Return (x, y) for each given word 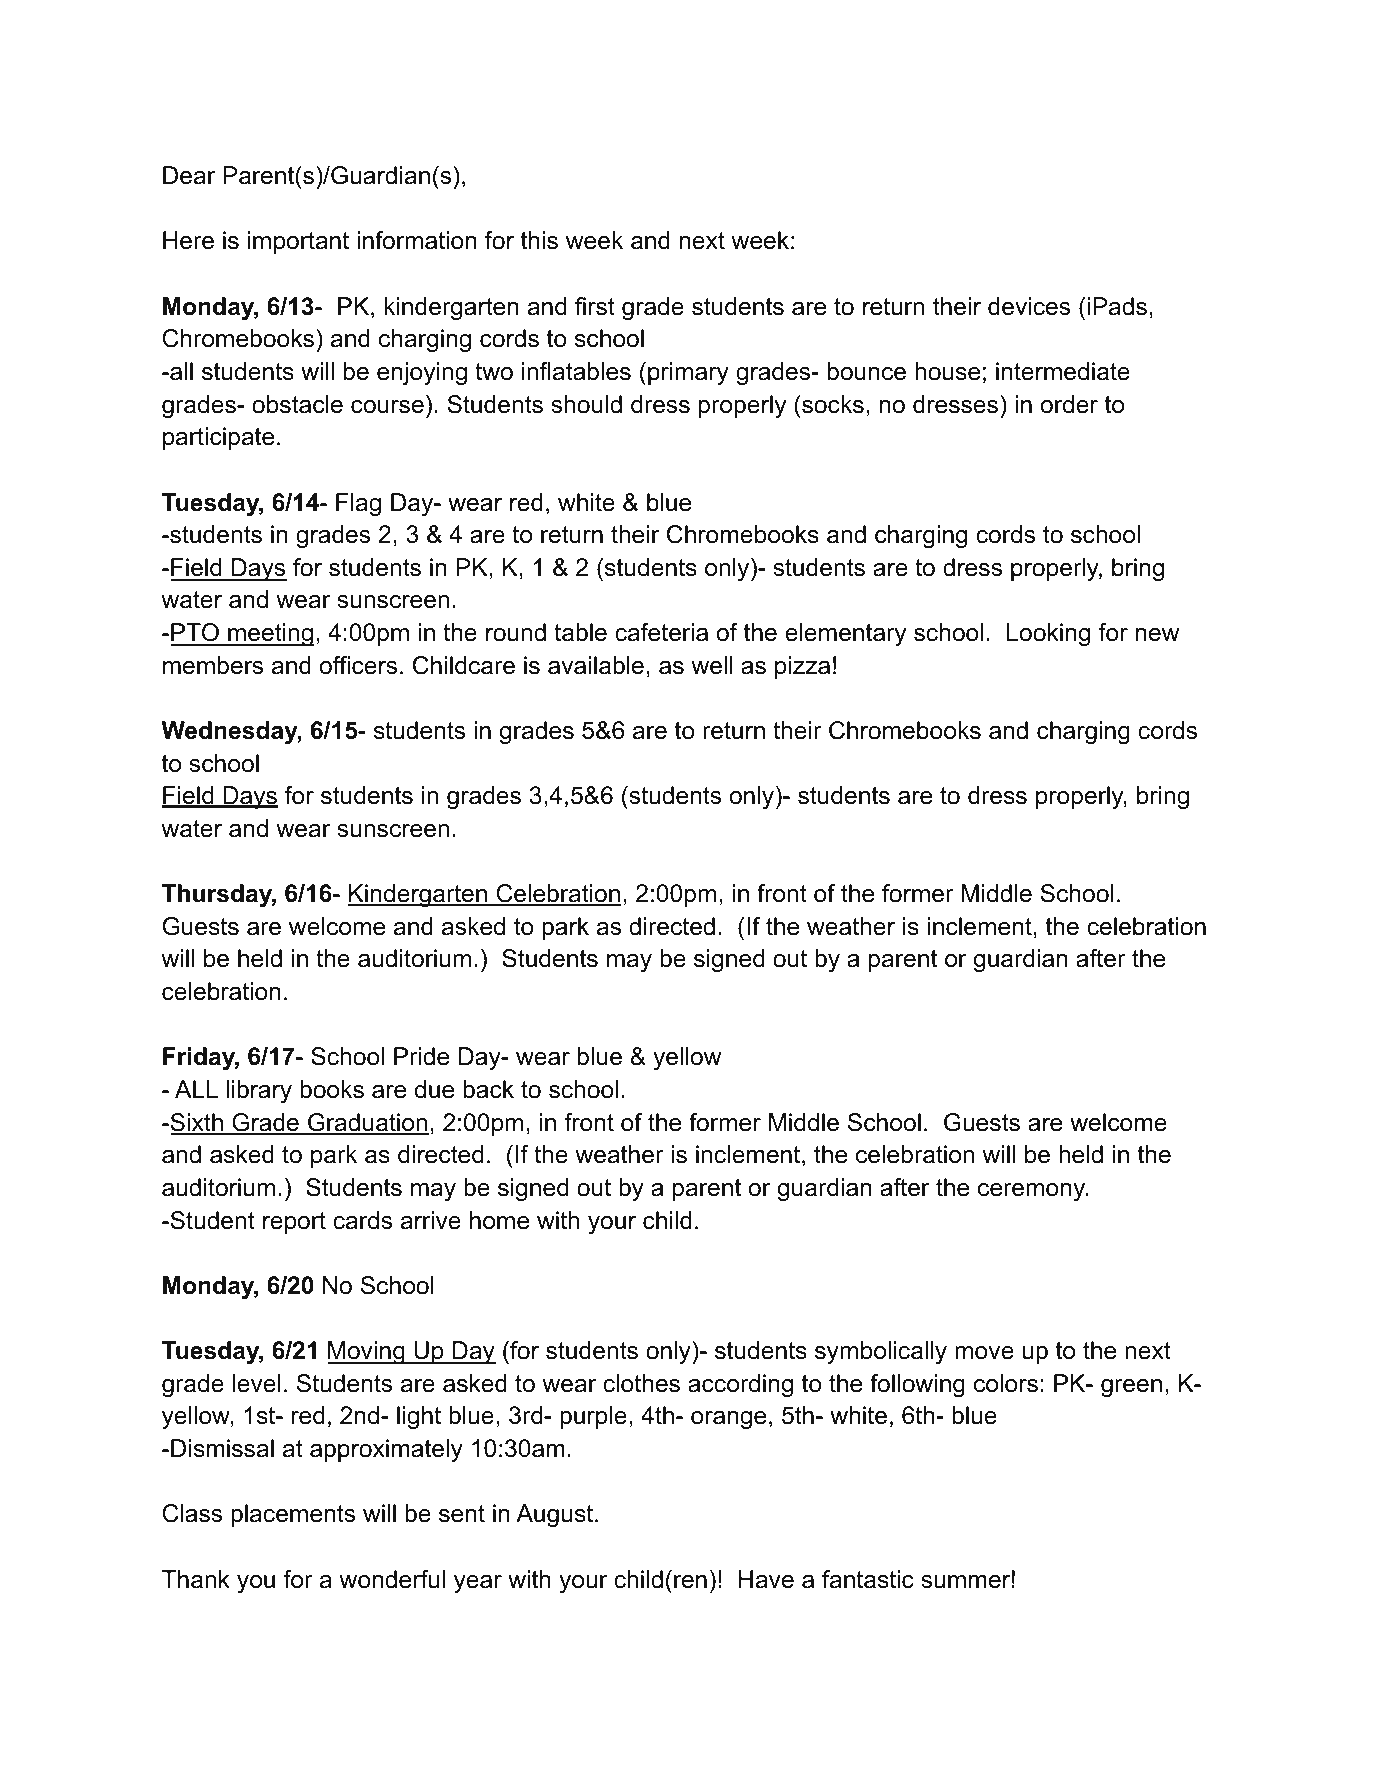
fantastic (868, 1579)
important (298, 242)
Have (766, 1579)
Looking (1048, 634)
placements (293, 1515)
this (539, 240)
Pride (421, 1056)
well (712, 665)
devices (1029, 306)
